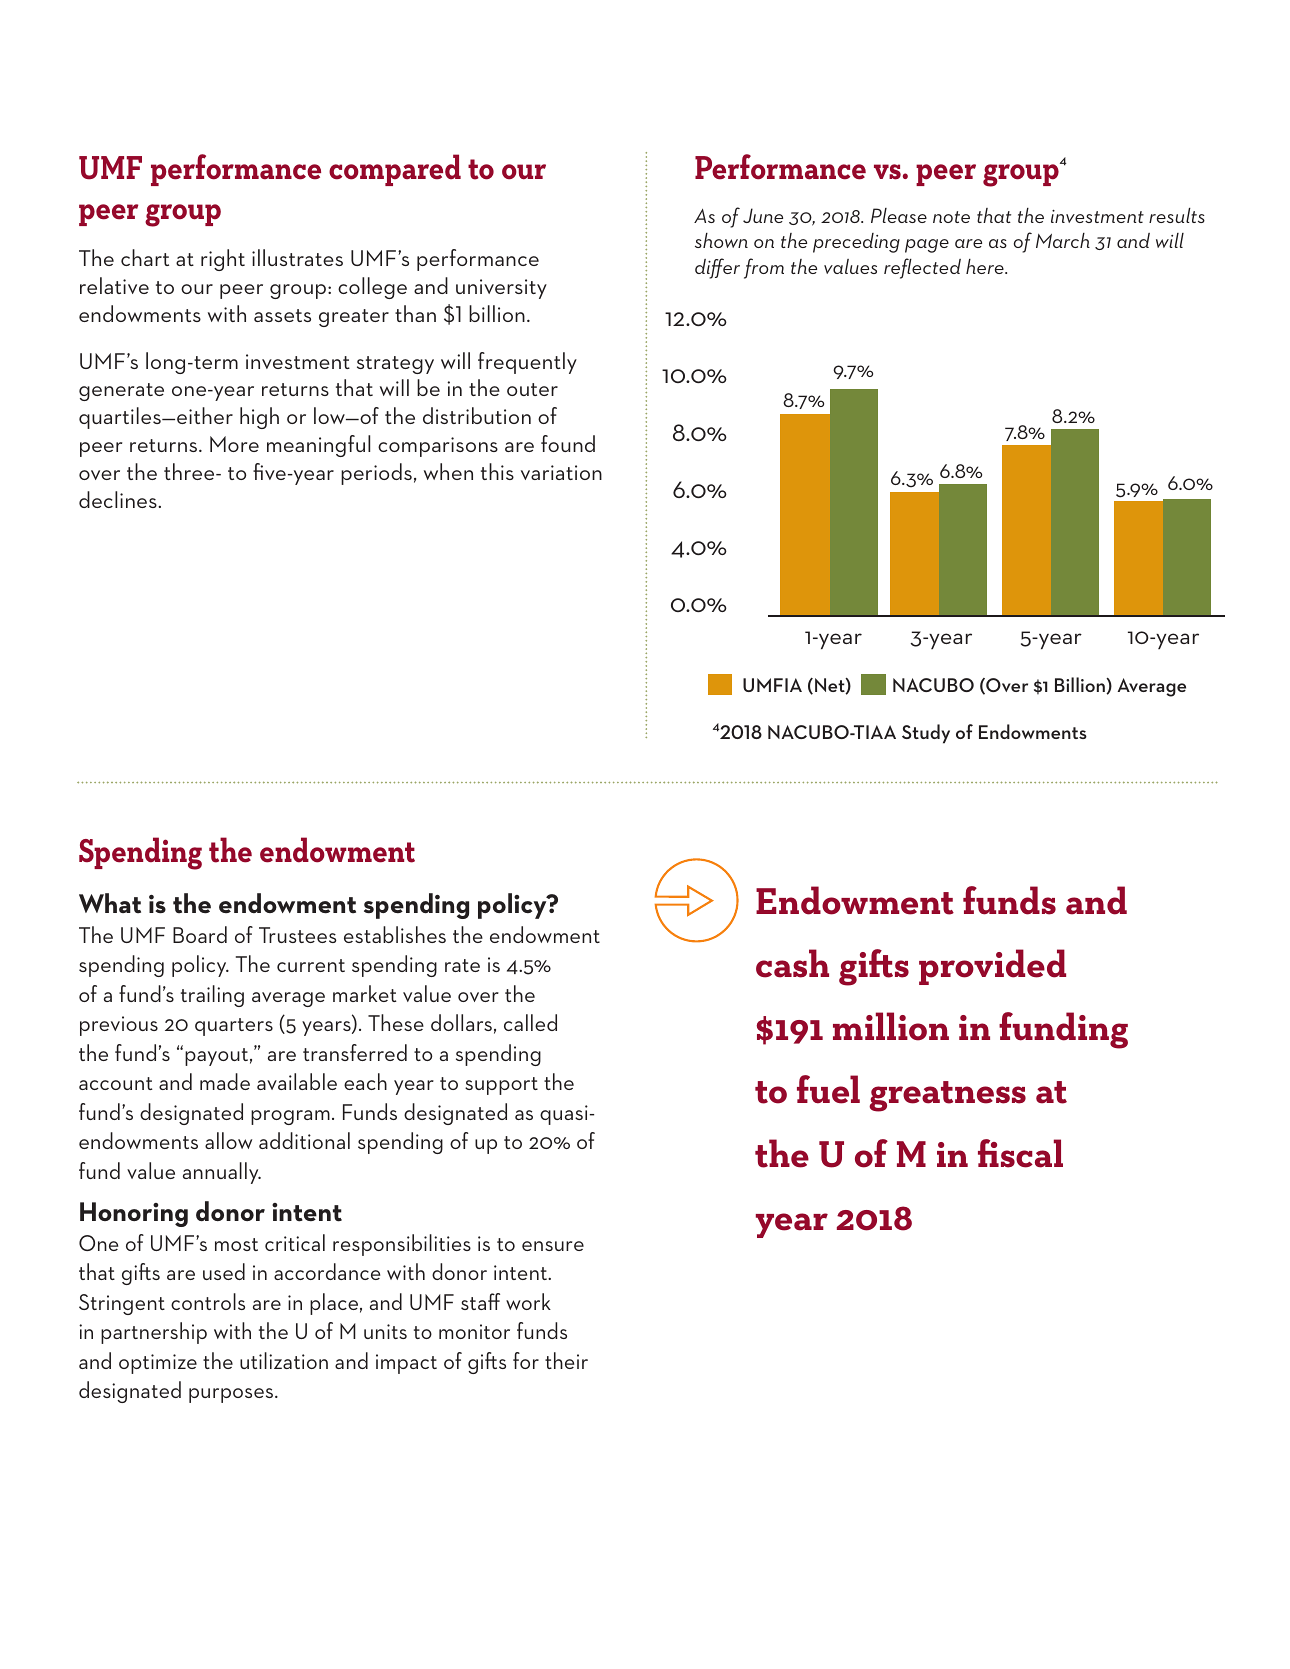 Image resolution: width=1290 pixels, height=1669 pixels. What do you see at coordinates (721, 240) in the image?
I see `shown` at bounding box center [721, 240].
